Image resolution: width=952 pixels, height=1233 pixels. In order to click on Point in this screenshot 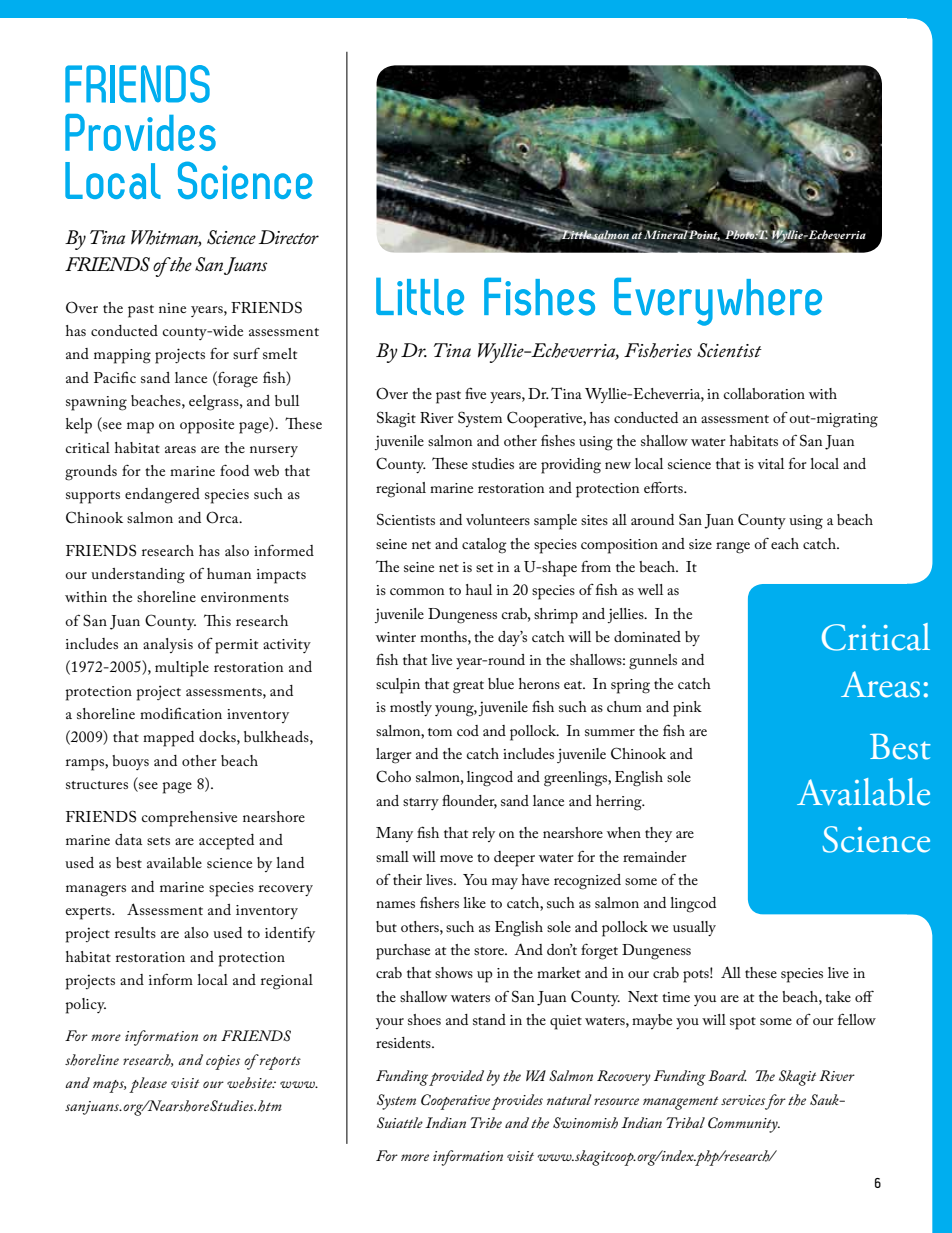, I will do `click(704, 235)`.
